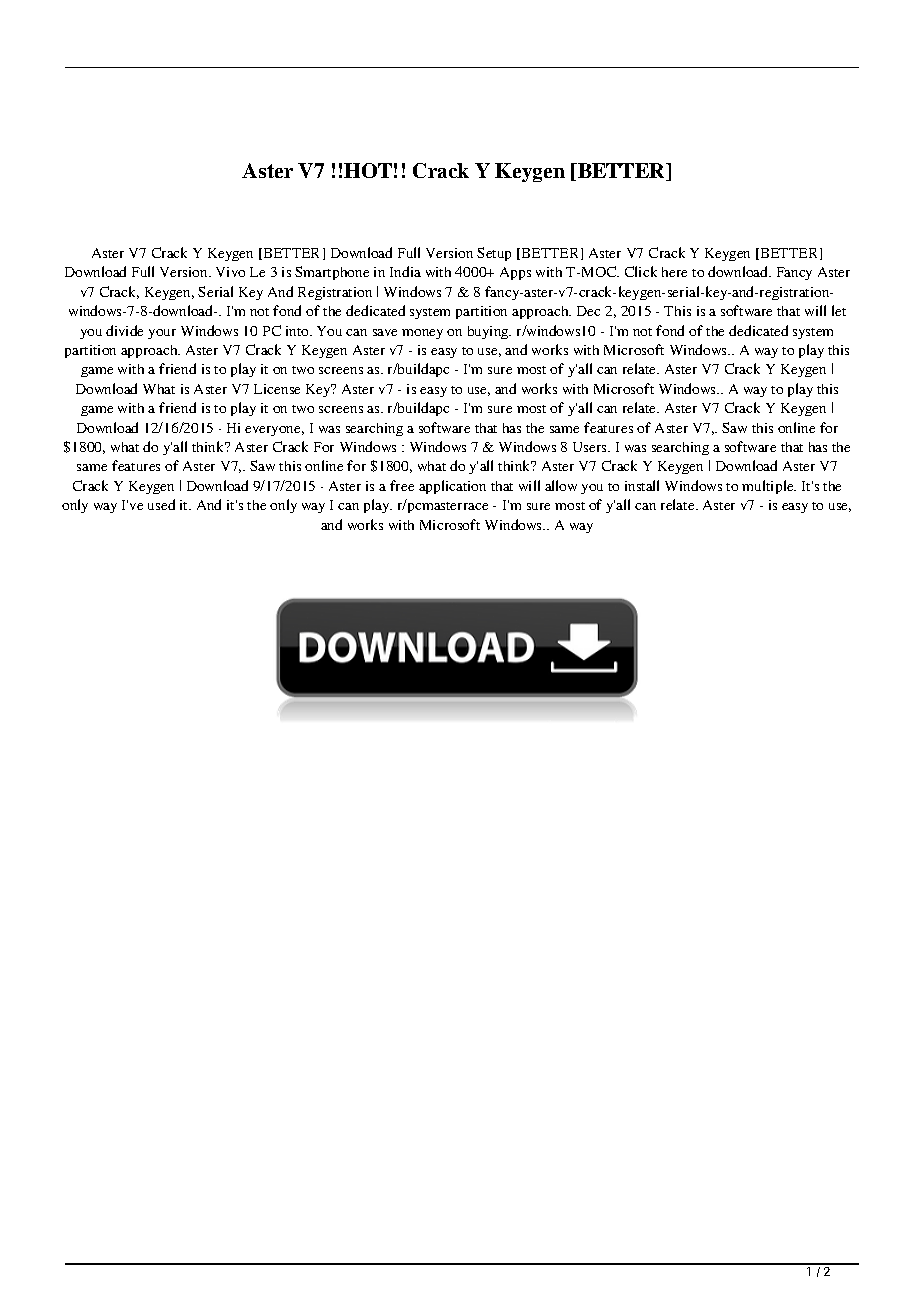  Describe the element at coordinates (839, 310) in the screenshot. I see `let` at that location.
